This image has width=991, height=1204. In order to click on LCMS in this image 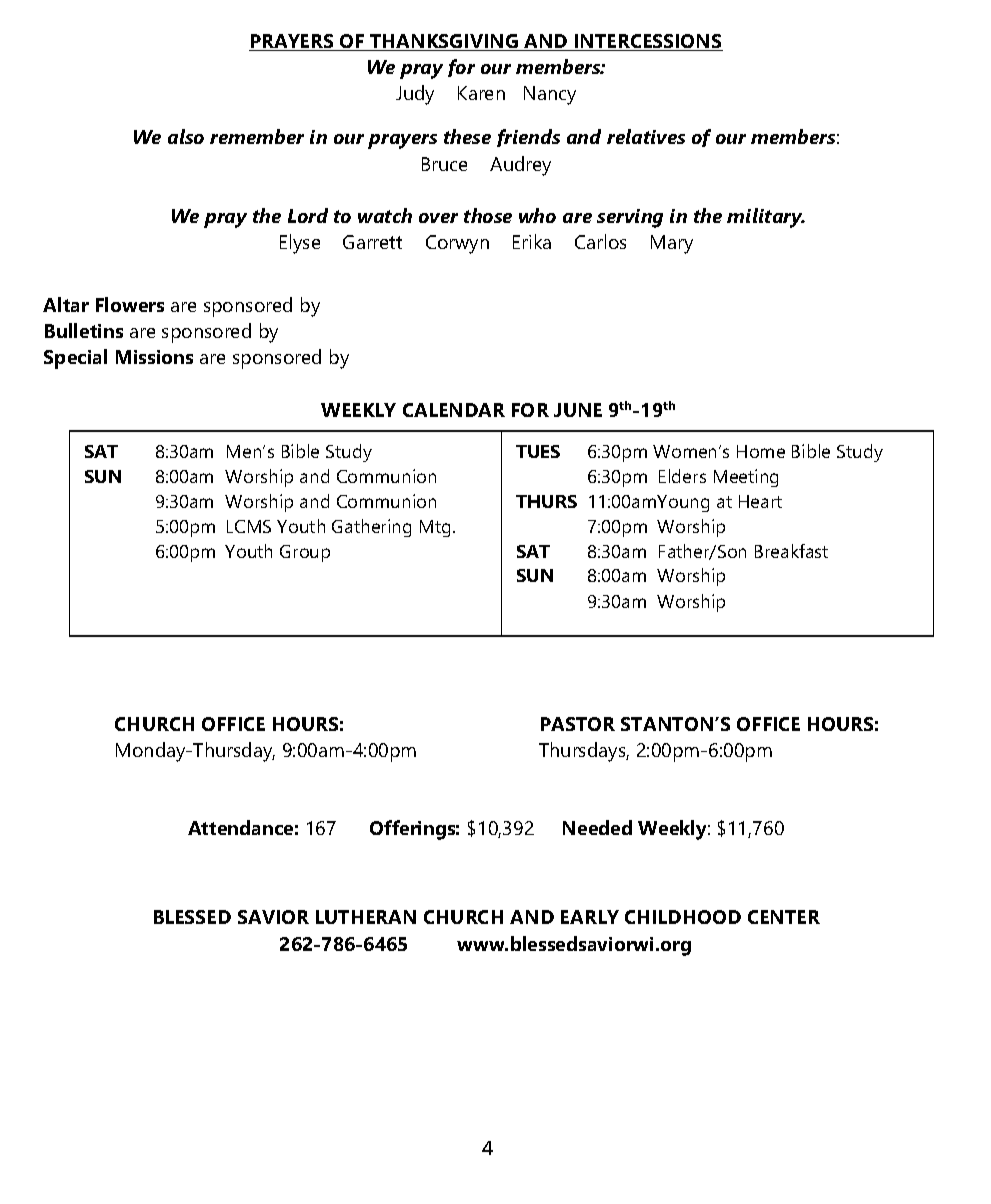, I will do `click(249, 526)`.
